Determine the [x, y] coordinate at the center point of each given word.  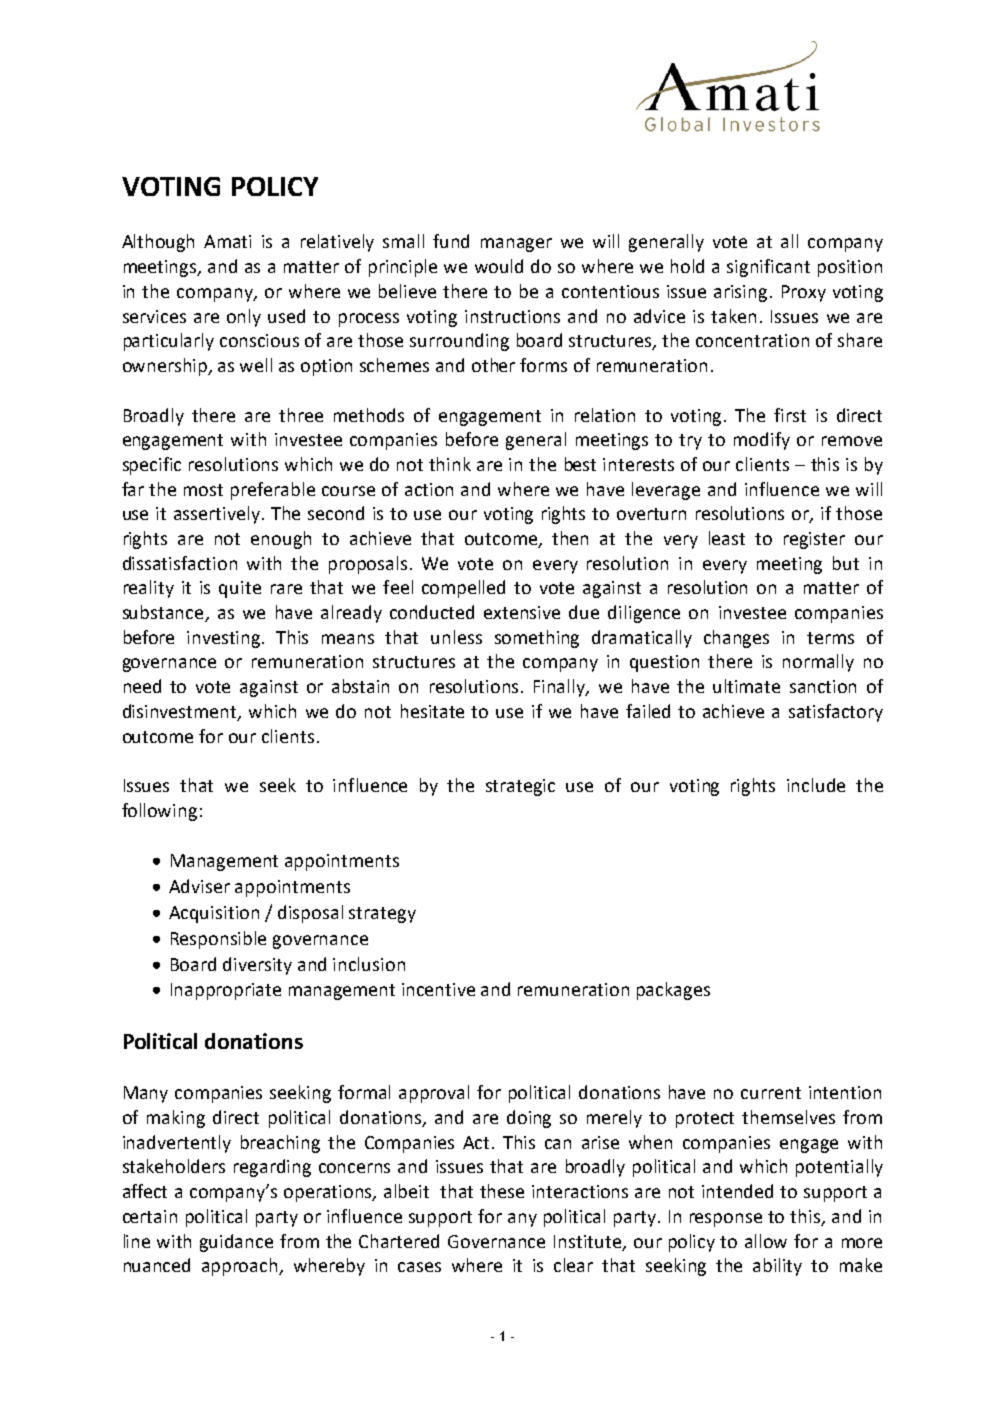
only [244, 318]
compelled [463, 589]
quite [240, 589]
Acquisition [214, 914]
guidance [236, 1243]
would [499, 266]
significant [768, 268]
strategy [382, 915]
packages [673, 991]
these [502, 1191]
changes [736, 639]
